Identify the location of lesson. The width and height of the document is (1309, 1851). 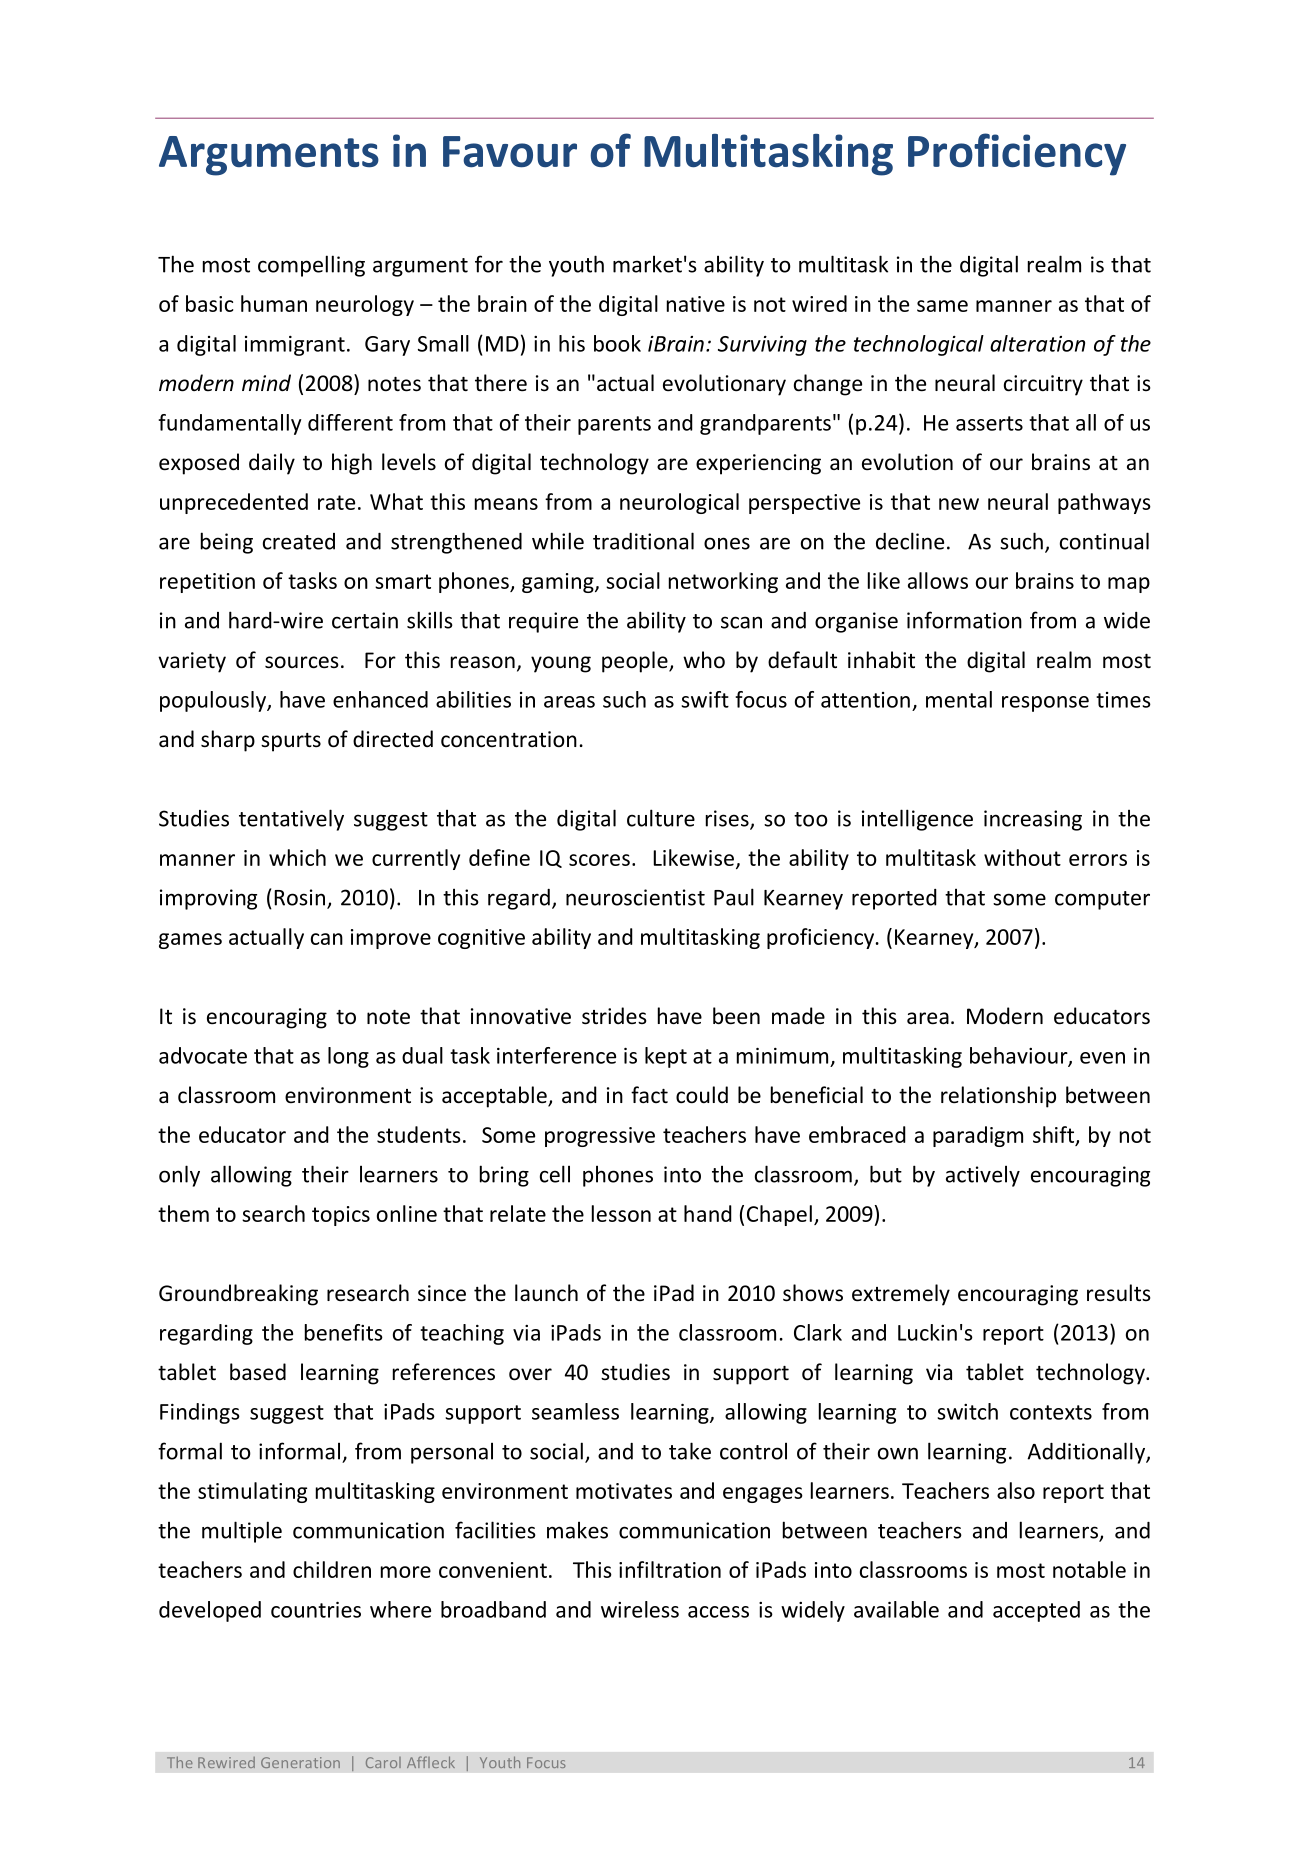
(621, 1213).
